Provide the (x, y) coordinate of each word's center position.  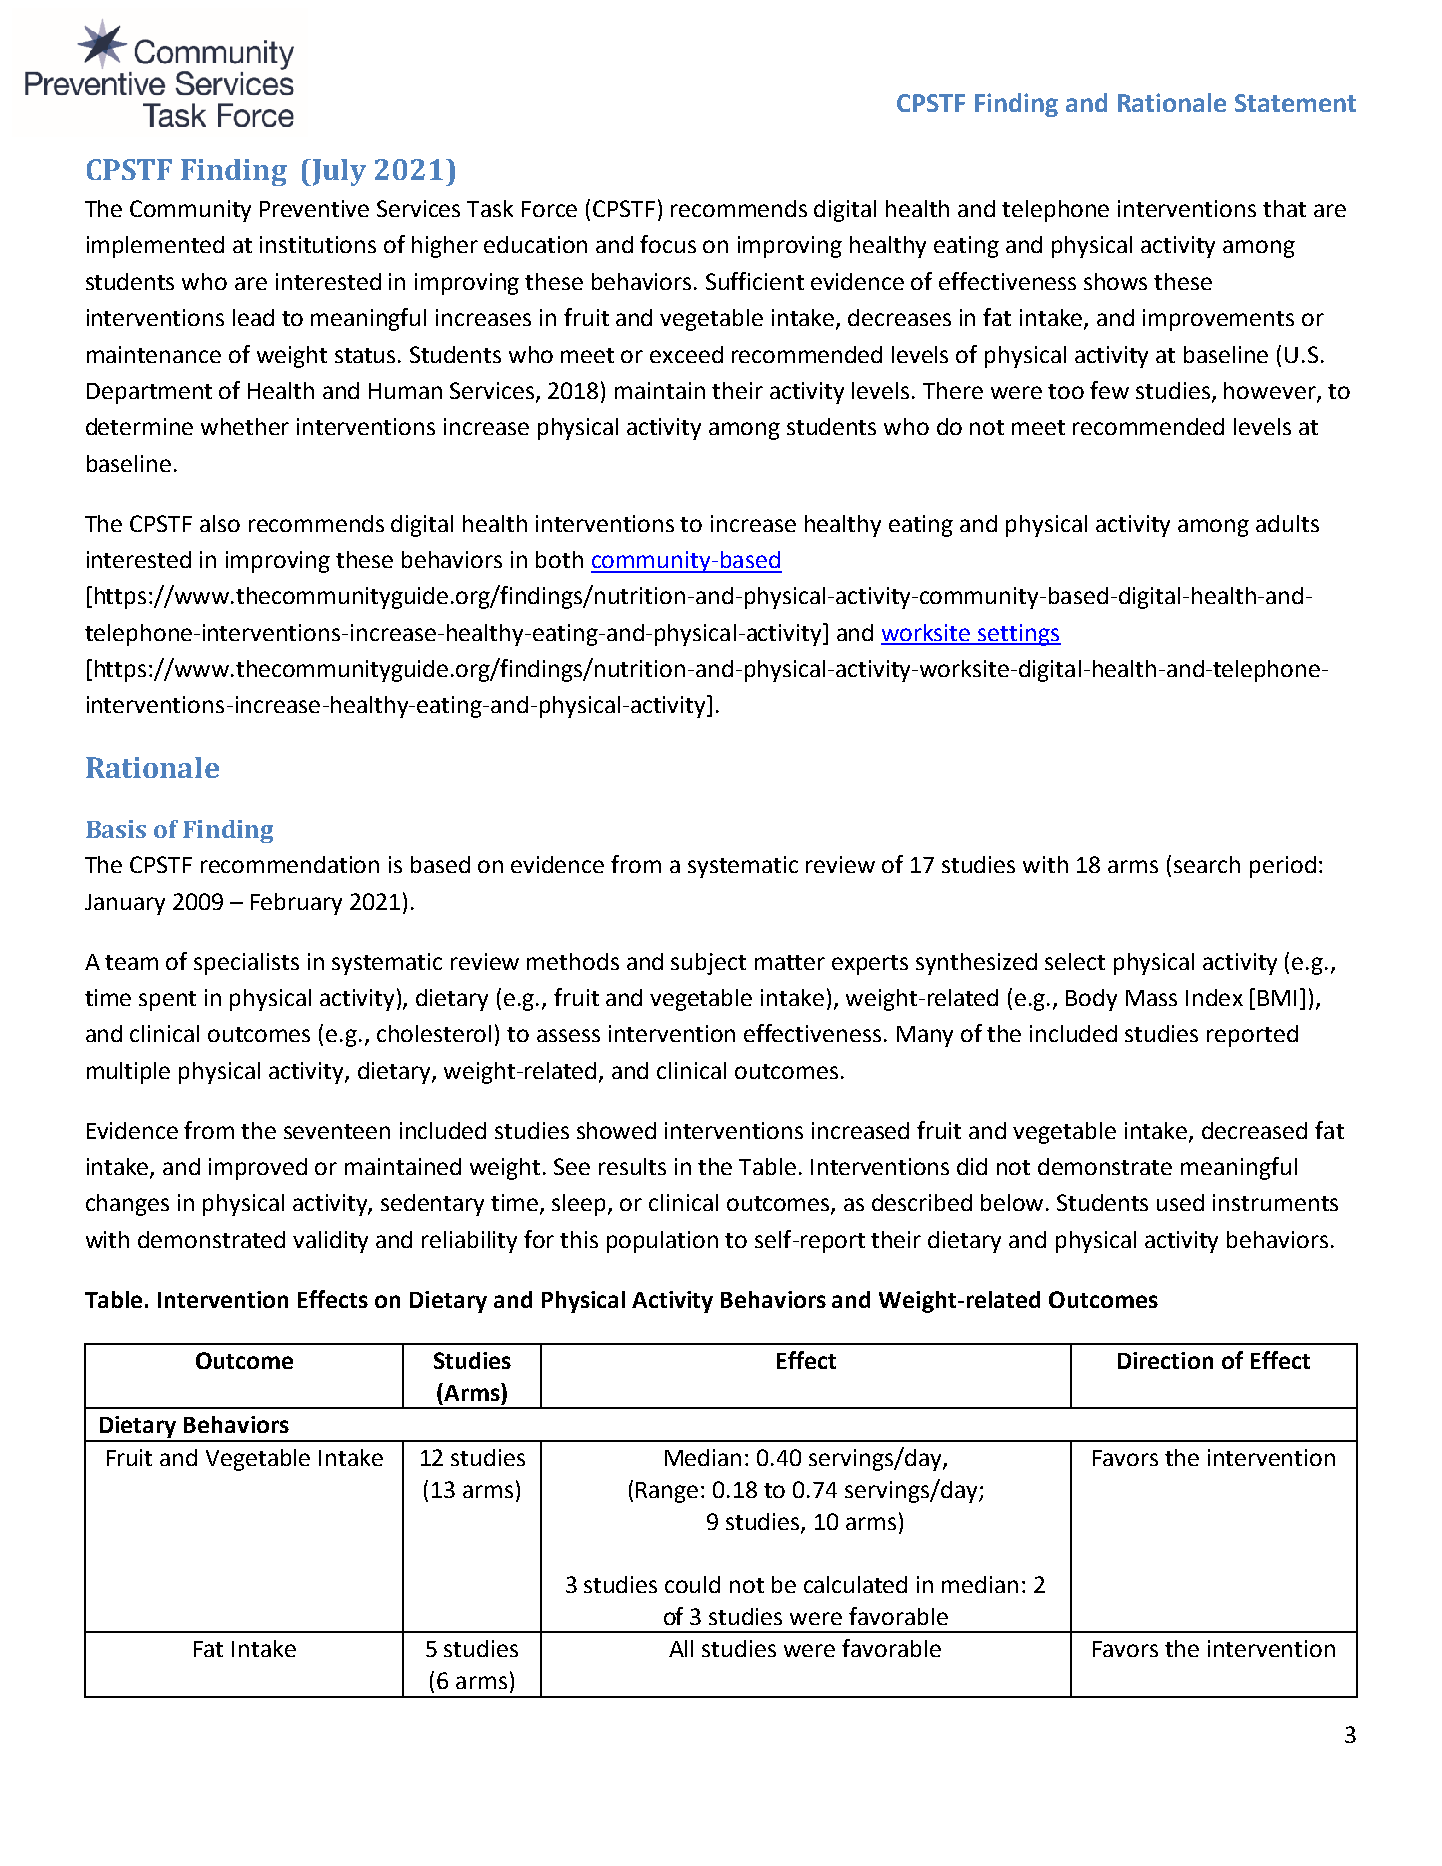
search (1207, 864)
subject (708, 964)
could (692, 1584)
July (338, 172)
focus (668, 244)
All (681, 1648)
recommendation (290, 864)
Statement (1295, 103)
